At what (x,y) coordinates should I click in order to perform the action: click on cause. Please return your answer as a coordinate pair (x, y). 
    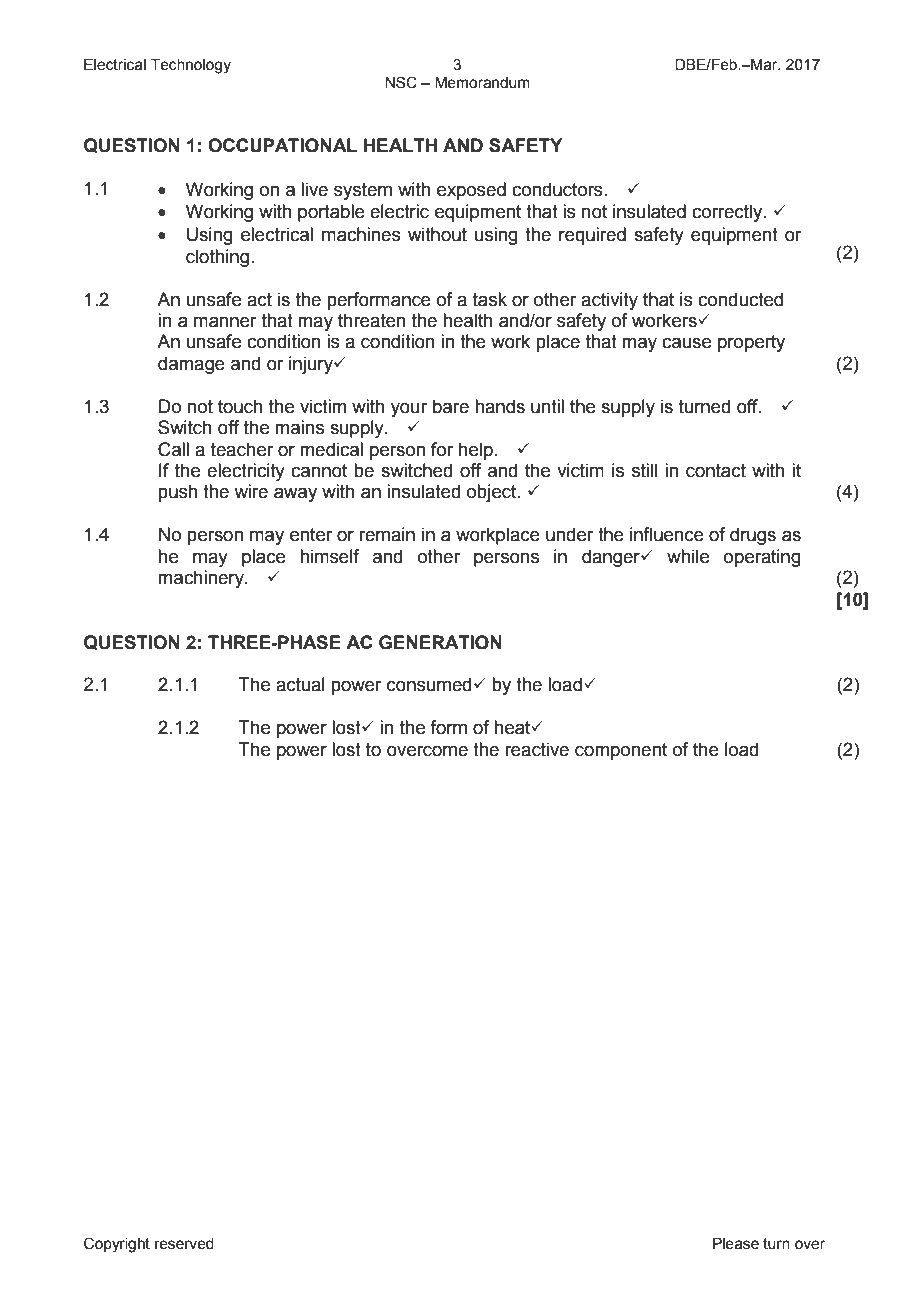
    Looking at the image, I should click on (686, 343).
